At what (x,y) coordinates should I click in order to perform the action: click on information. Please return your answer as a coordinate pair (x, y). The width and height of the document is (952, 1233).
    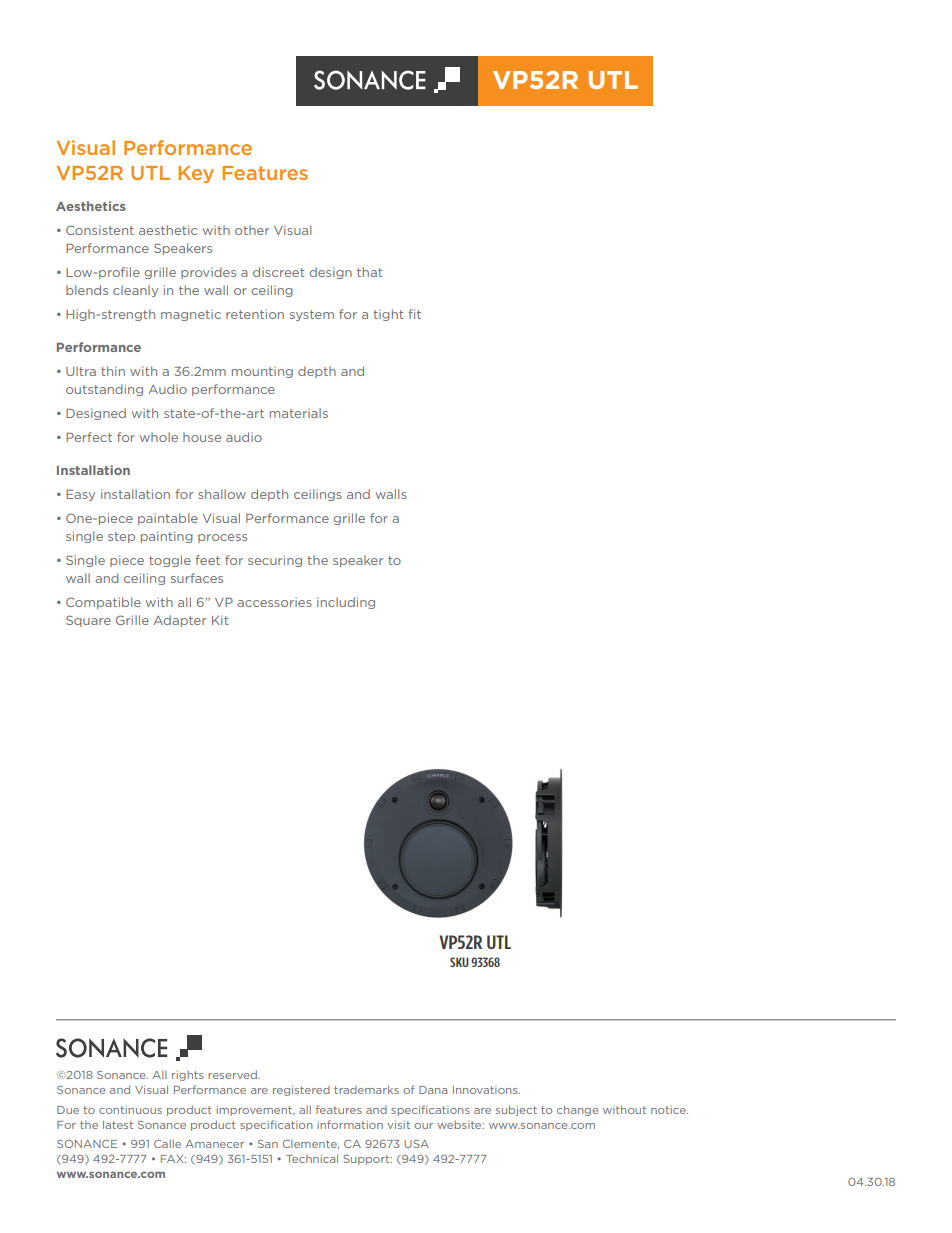
    Looking at the image, I should click on (350, 1124).
